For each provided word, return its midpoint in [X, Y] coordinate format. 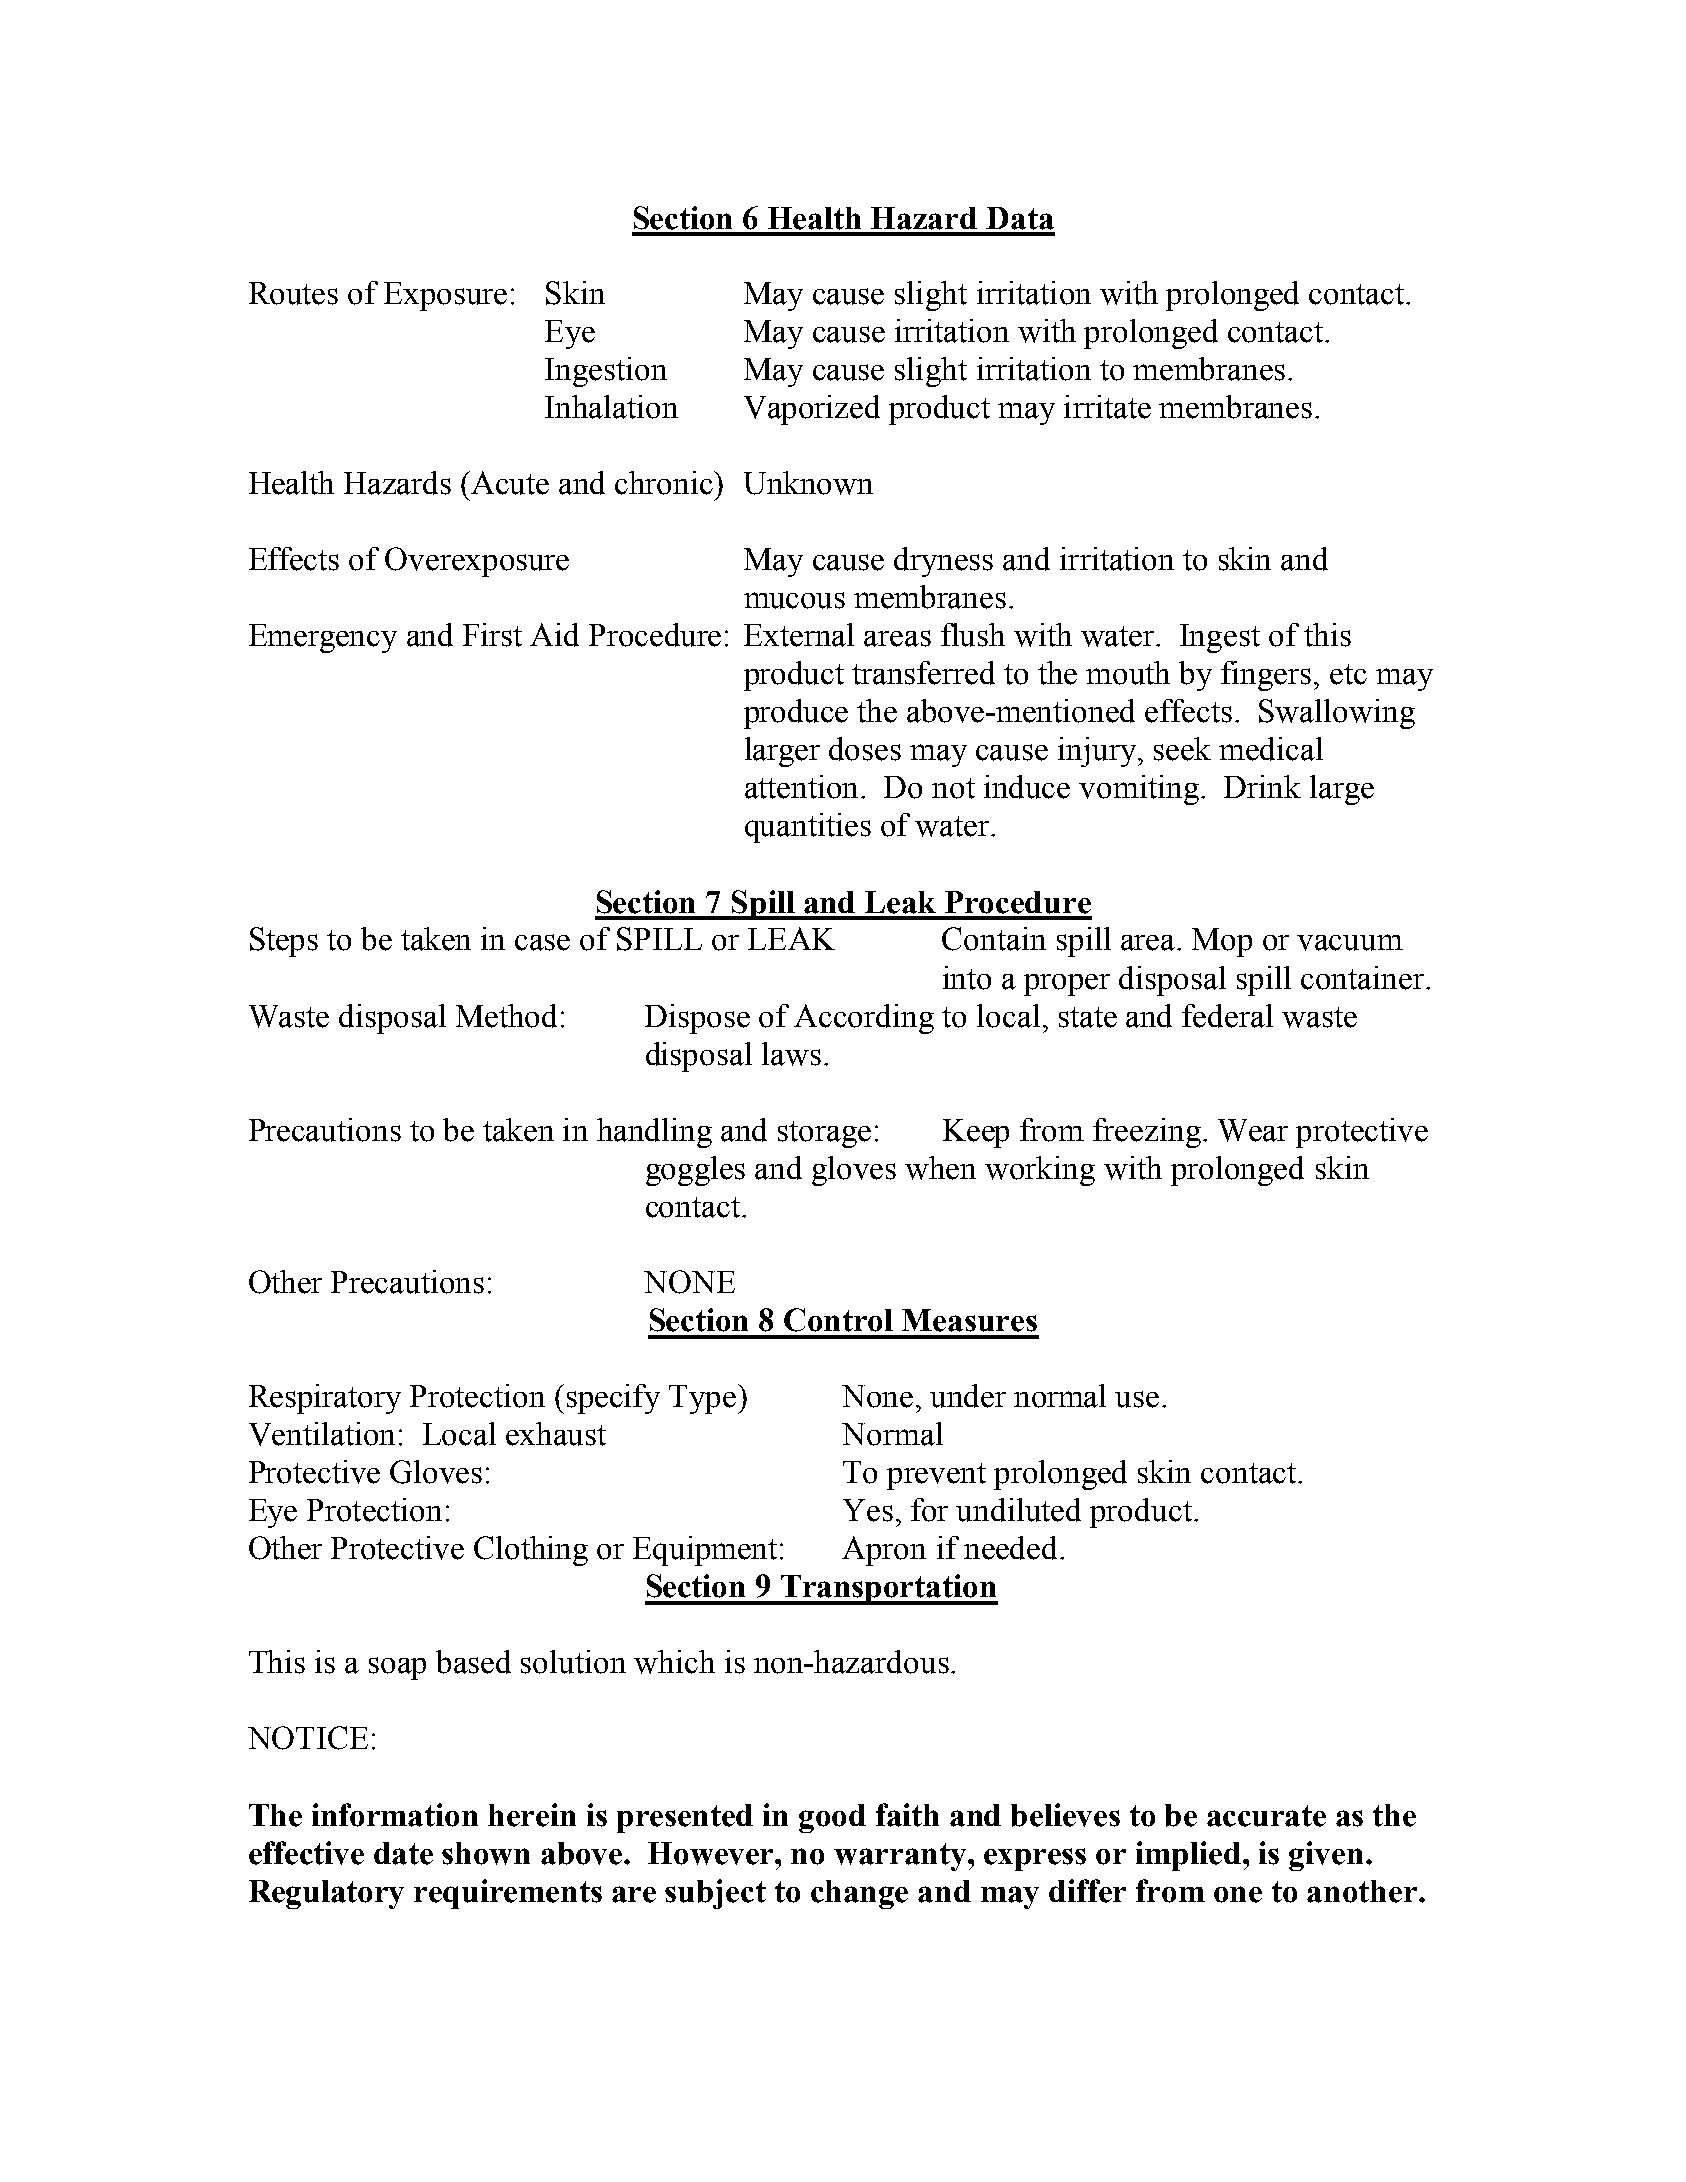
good [832, 1818]
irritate [1107, 407]
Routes [293, 293]
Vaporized [812, 410]
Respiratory [325, 1399]
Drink [1262, 786]
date [403, 1853]
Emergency [323, 638]
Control [838, 1320]
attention [803, 787]
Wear [1253, 1130]
